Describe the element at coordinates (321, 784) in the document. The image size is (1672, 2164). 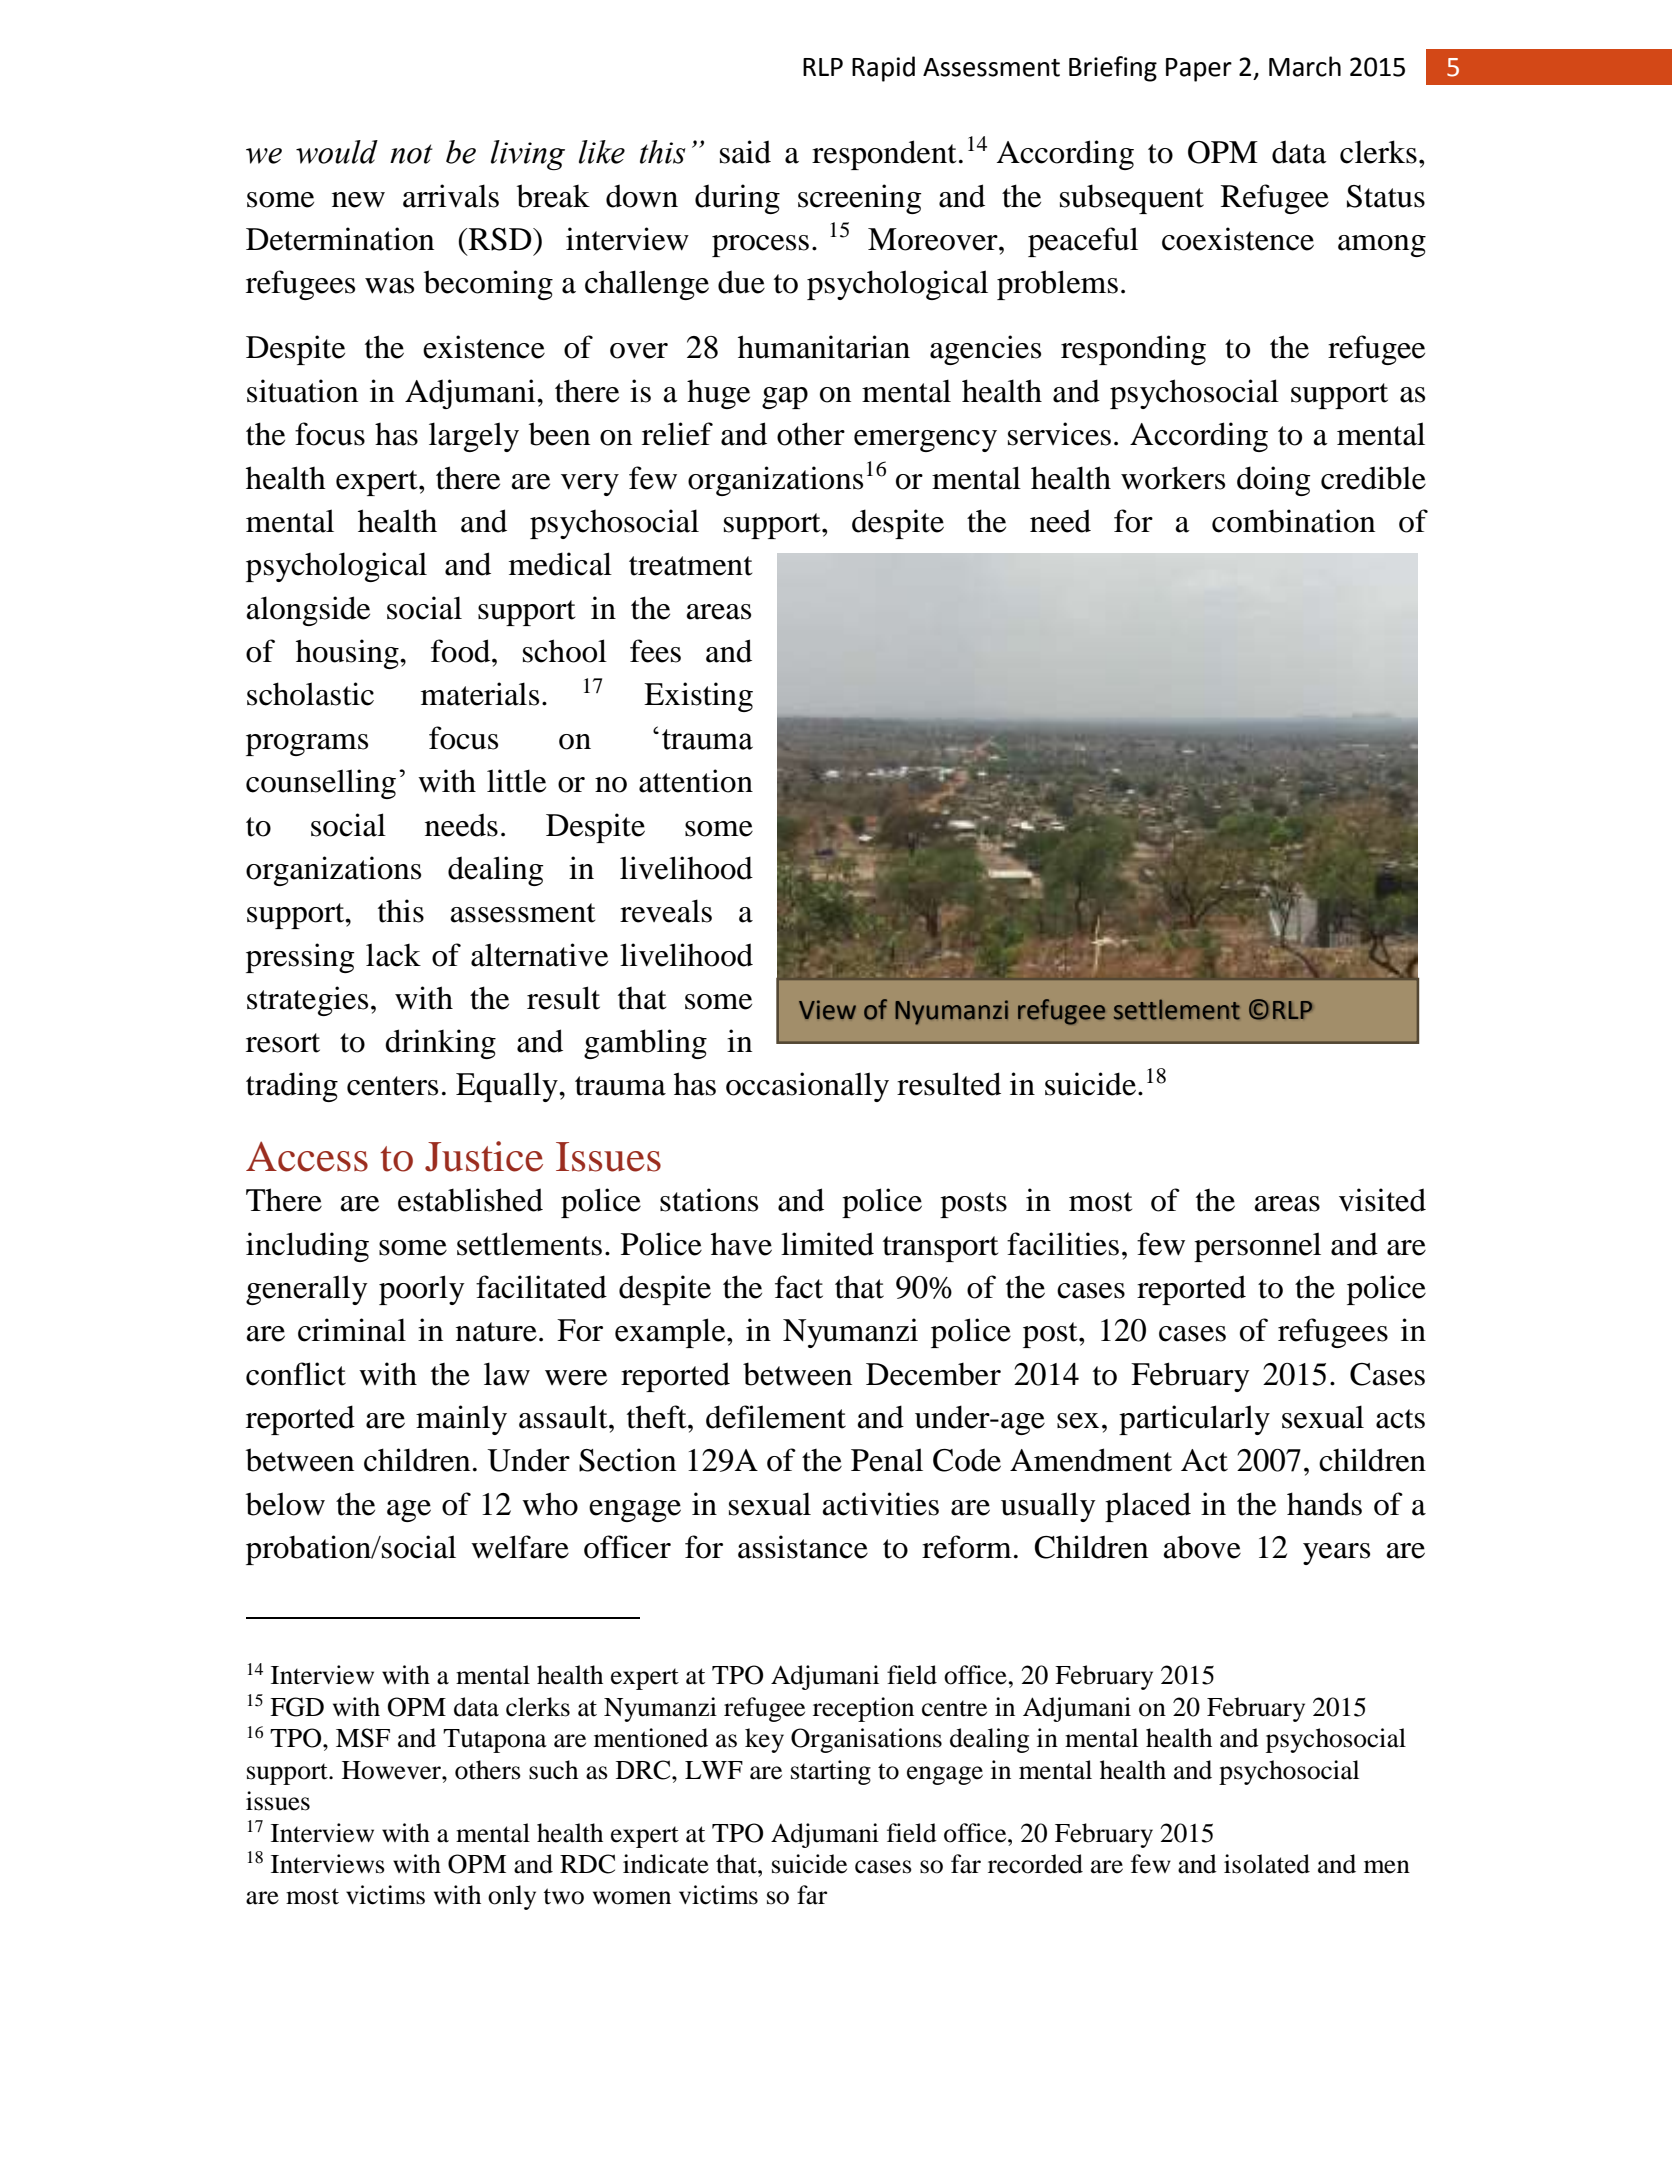
I see `counselling` at that location.
